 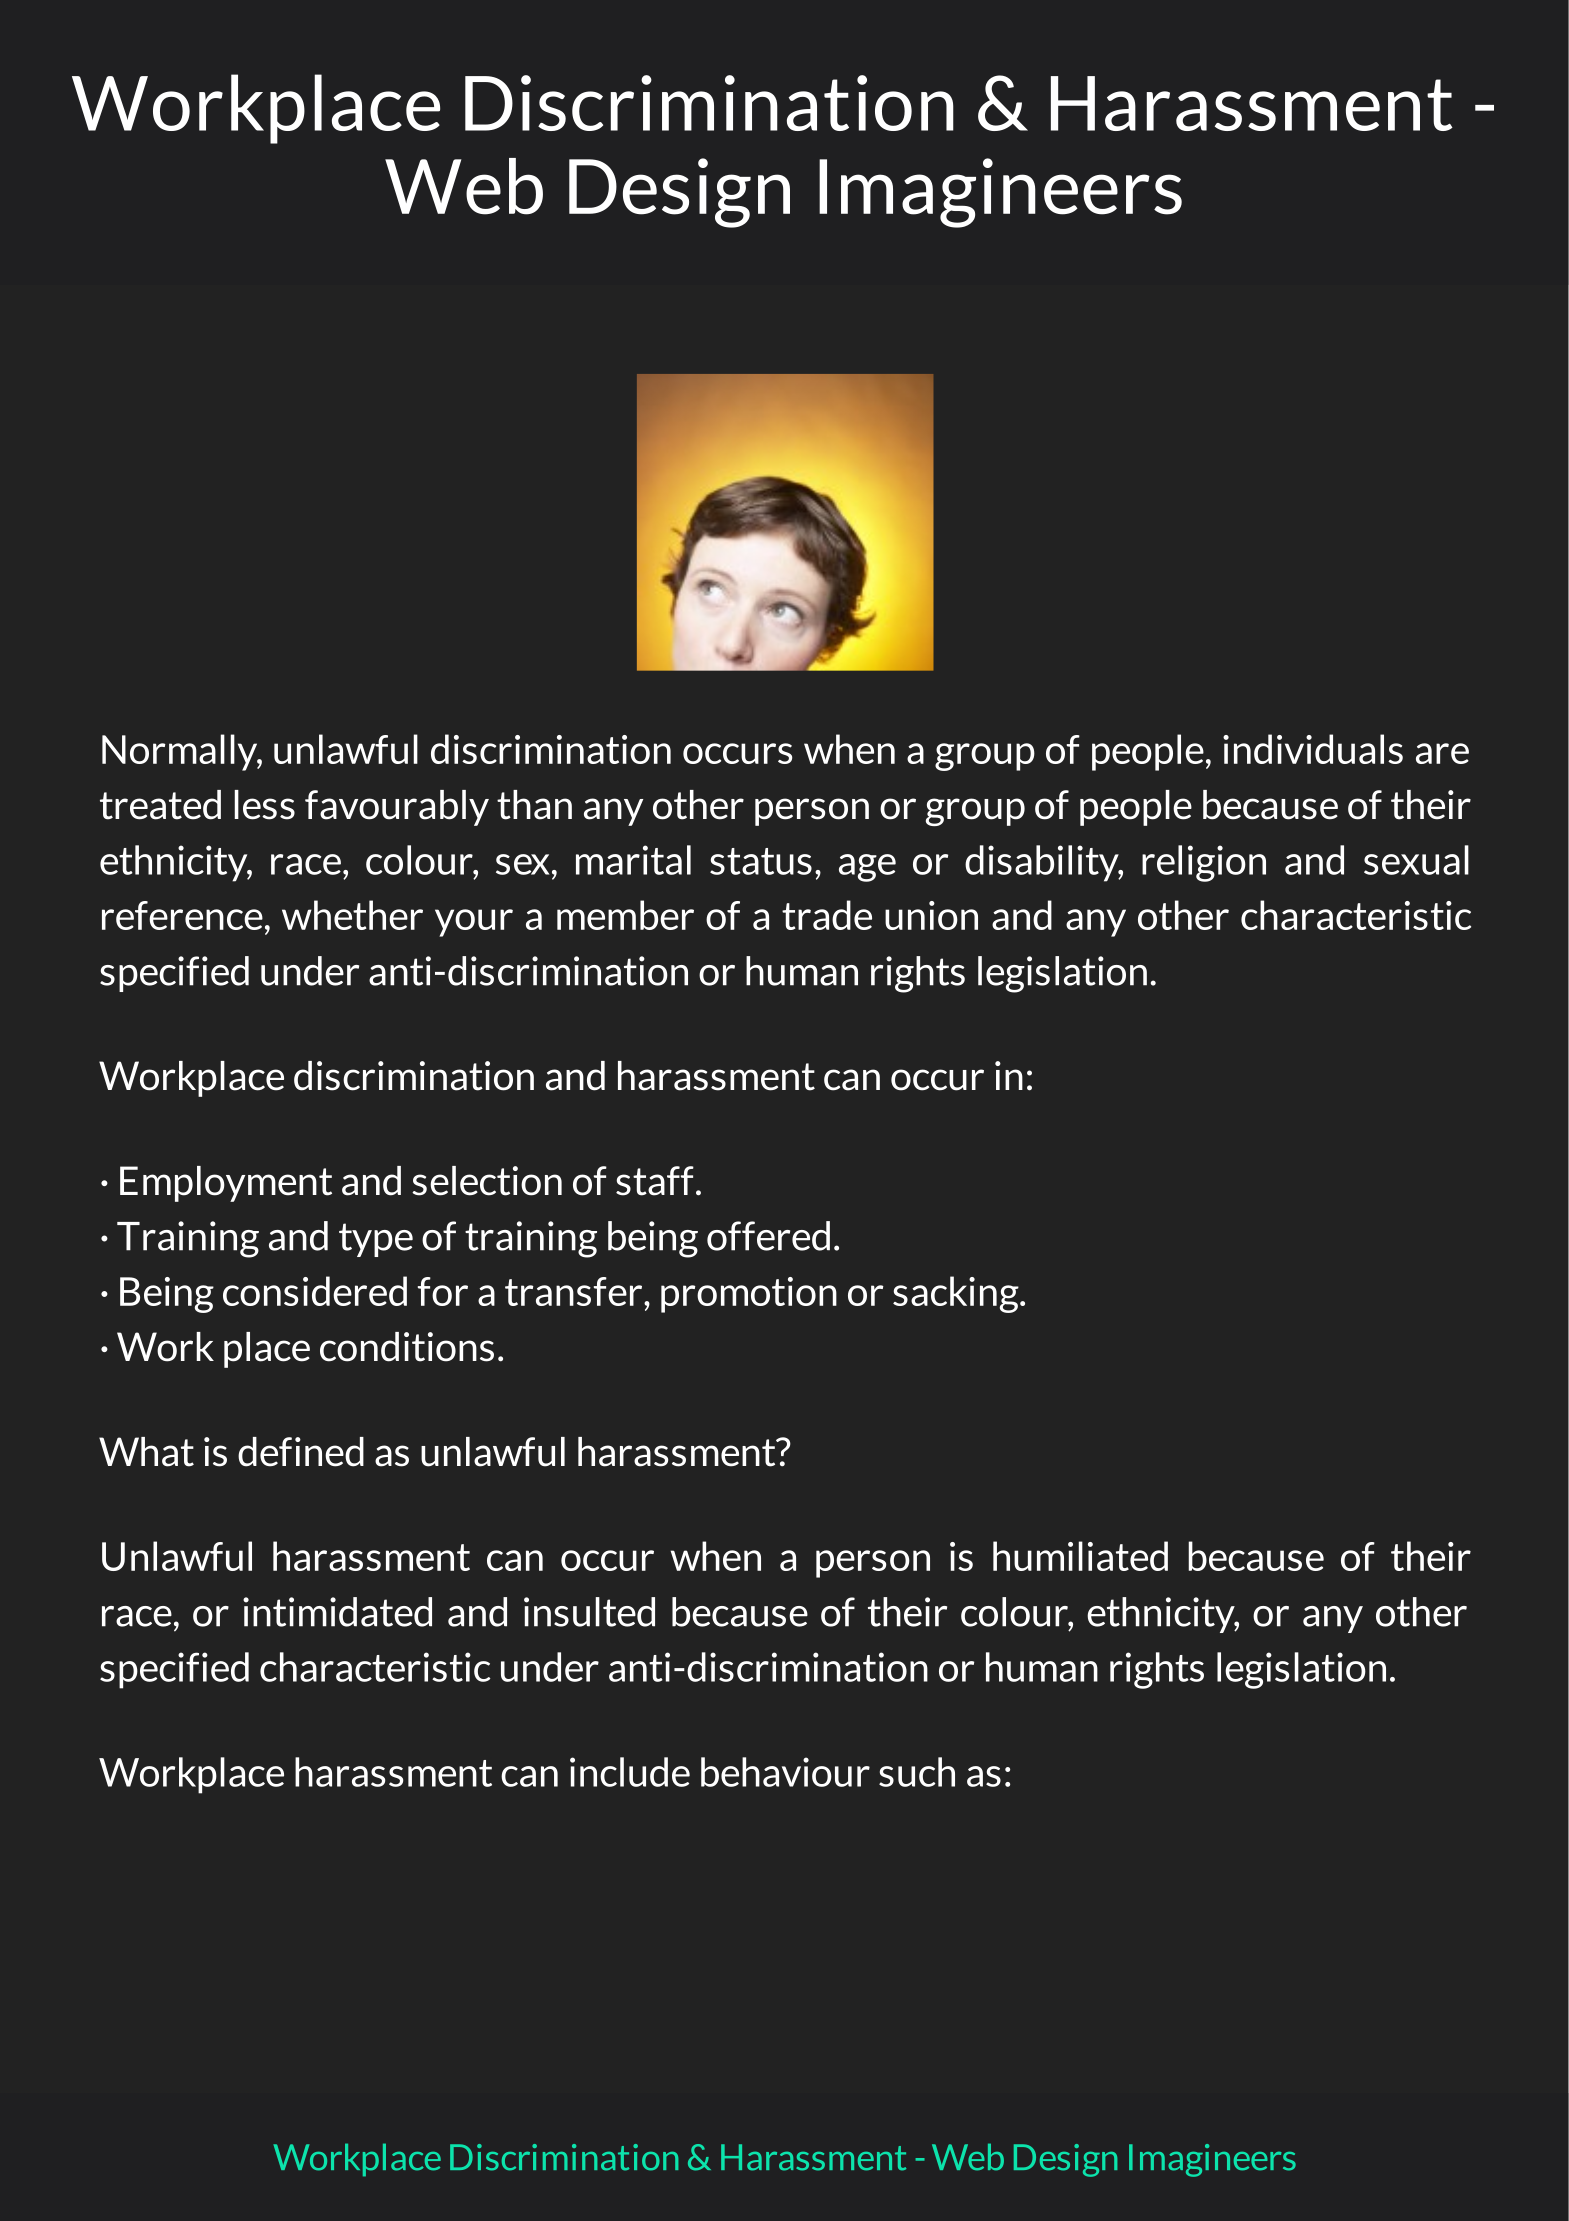 I want to click on less, so click(x=264, y=805).
